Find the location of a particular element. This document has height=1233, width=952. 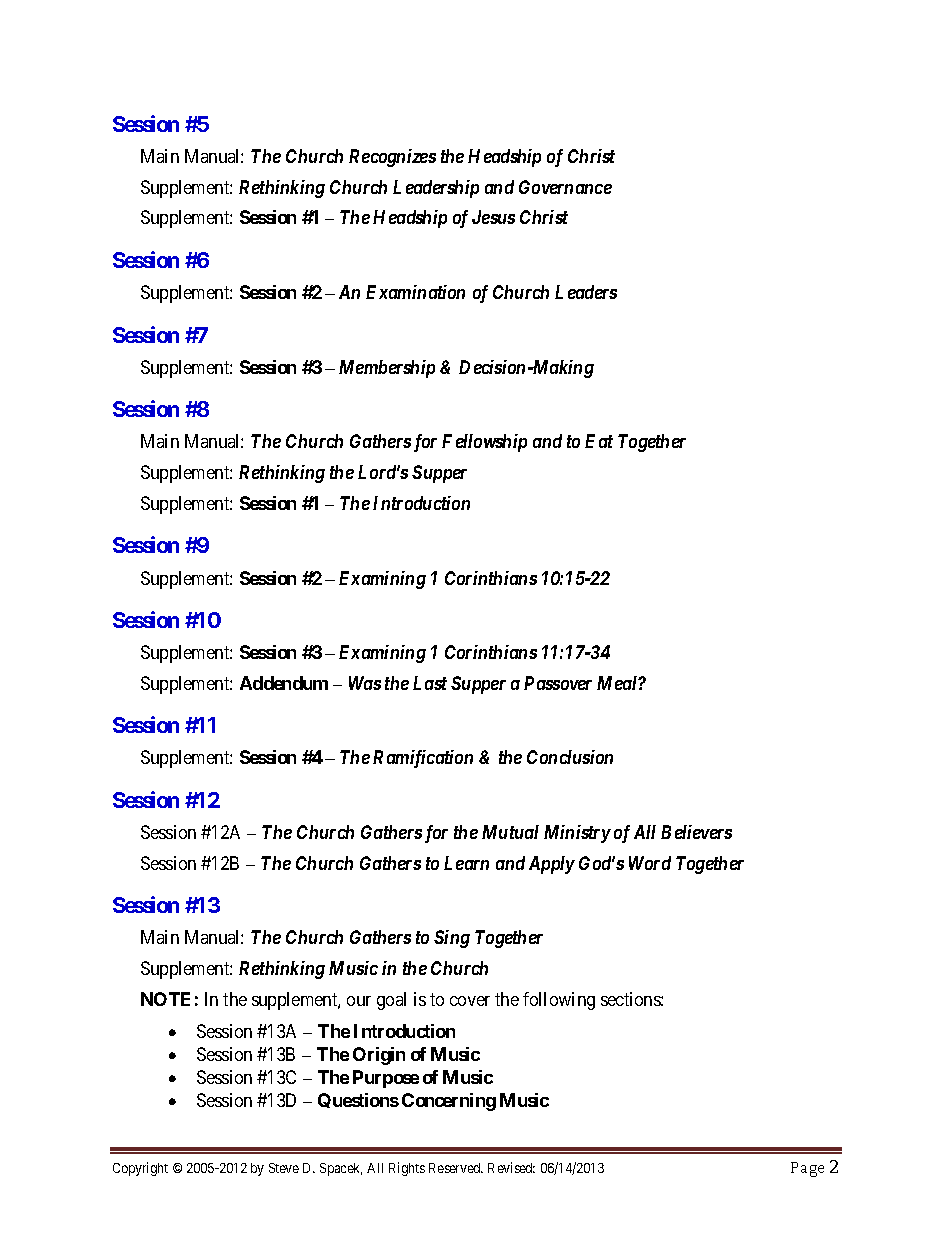

Mutual is located at coordinates (510, 832).
